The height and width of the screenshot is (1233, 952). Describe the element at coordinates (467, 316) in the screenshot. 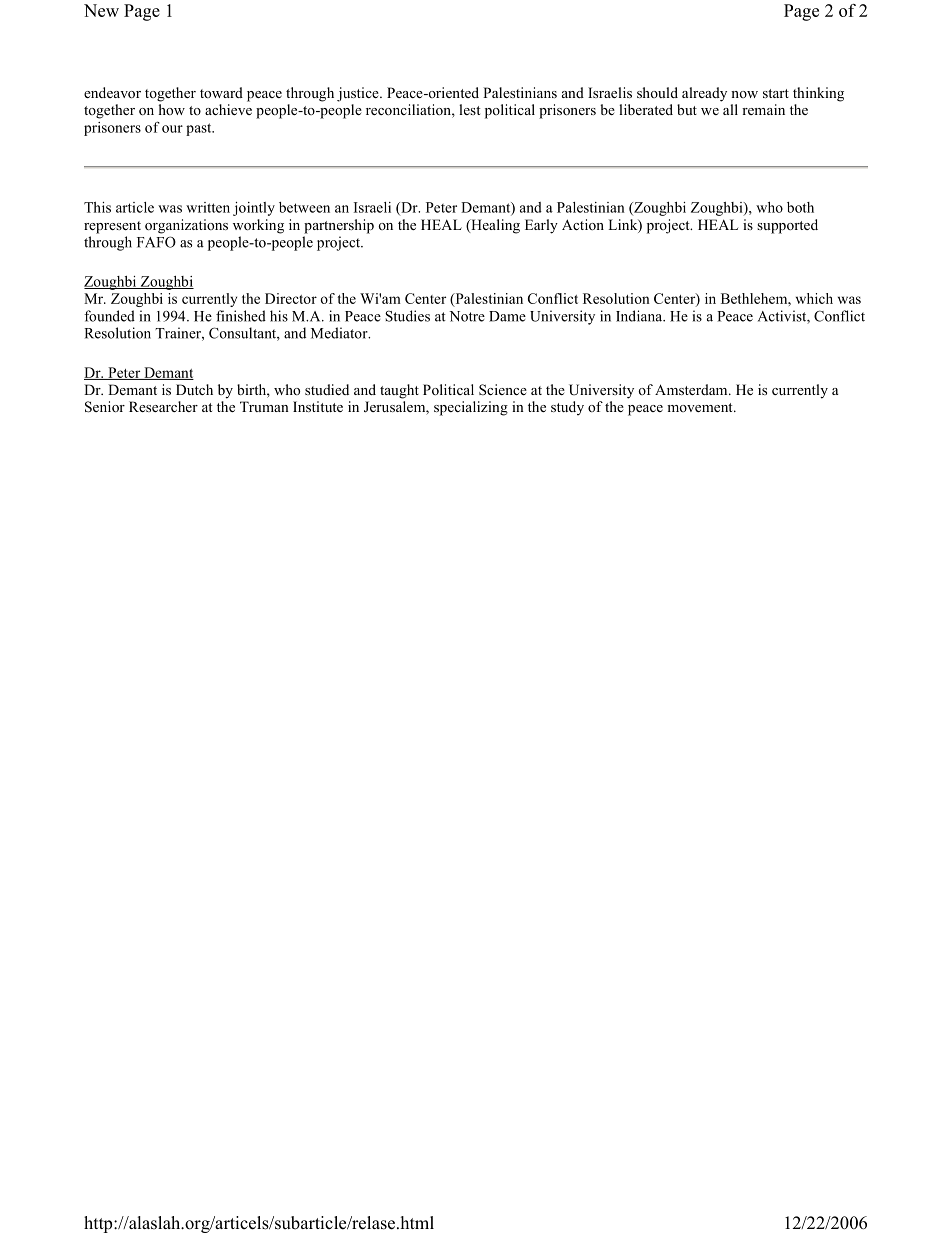

I see `Notre` at that location.
